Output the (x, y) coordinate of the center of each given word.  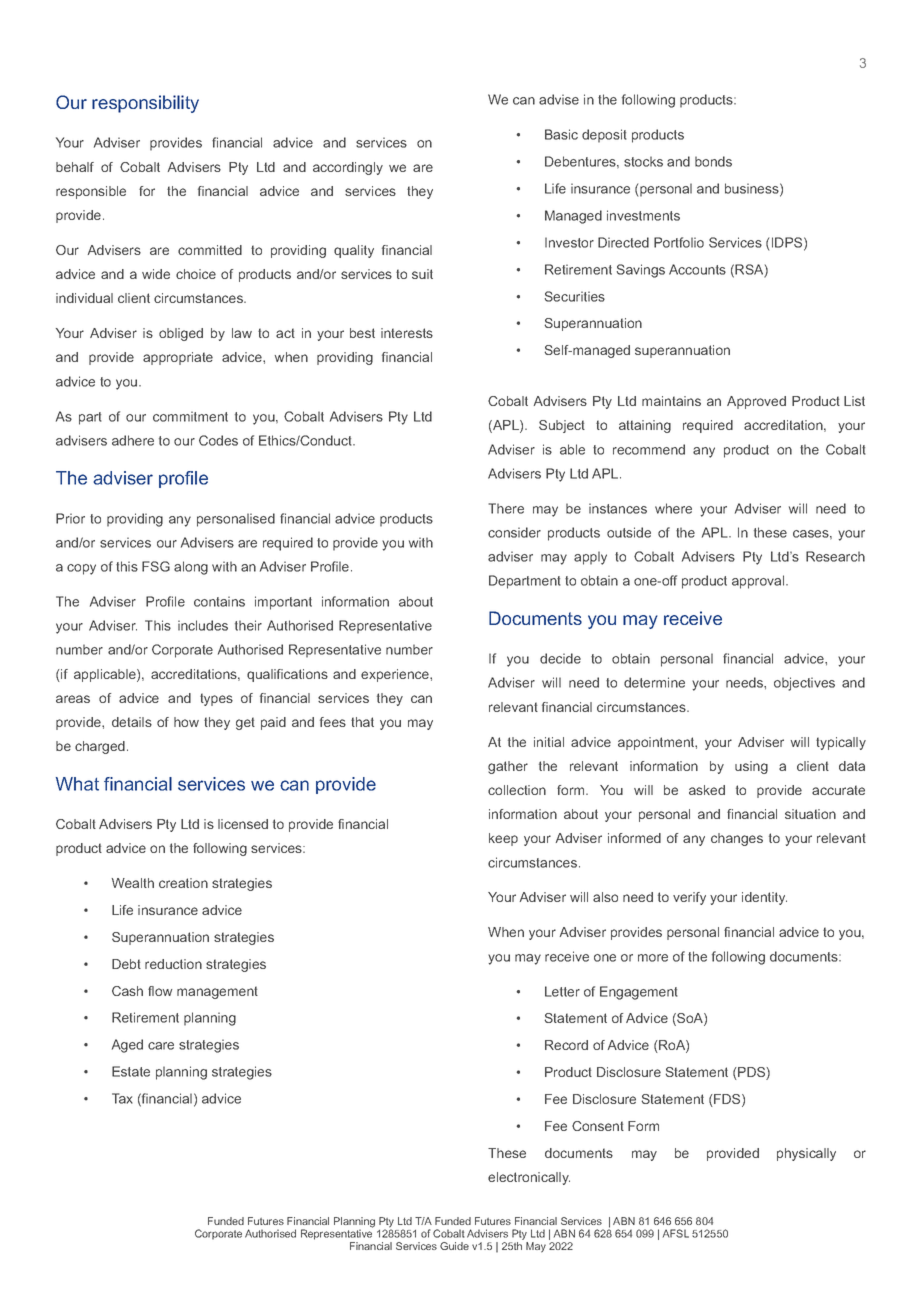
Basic (561, 134)
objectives (804, 684)
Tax (122, 1098)
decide (560, 658)
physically (806, 1154)
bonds (713, 161)
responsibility (145, 104)
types (216, 699)
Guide (454, 1246)
